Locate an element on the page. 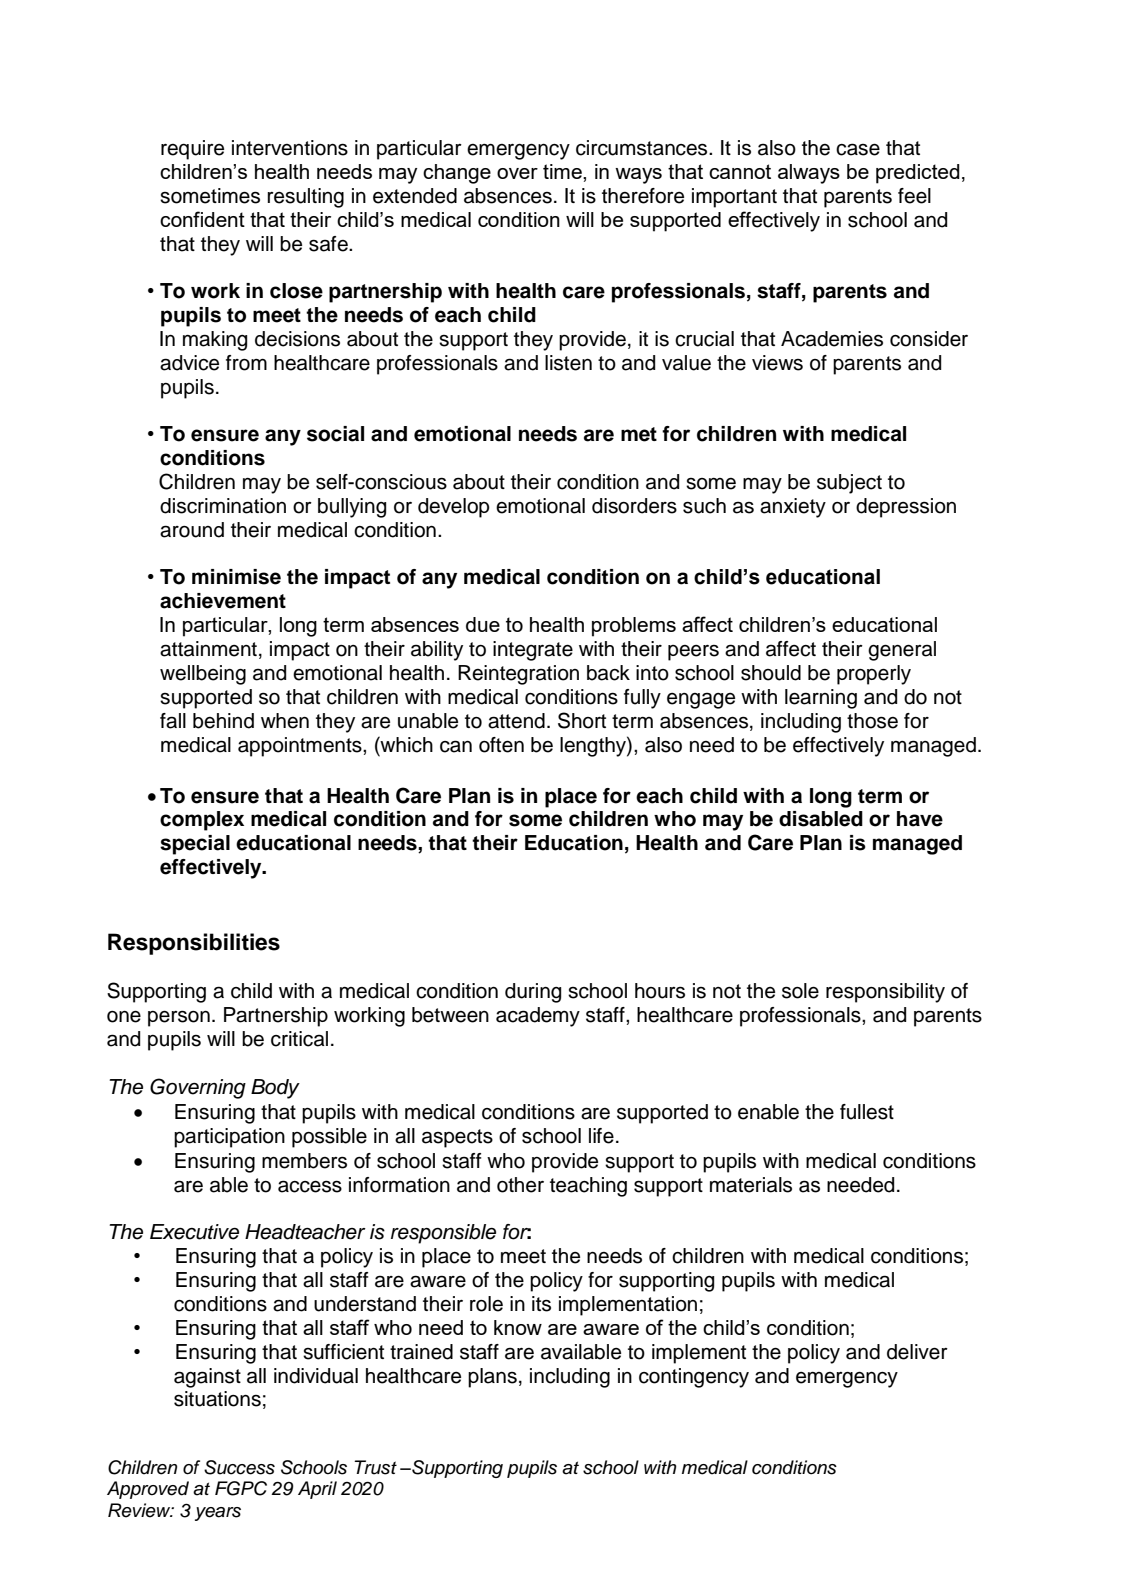  achievement is located at coordinates (223, 601).
